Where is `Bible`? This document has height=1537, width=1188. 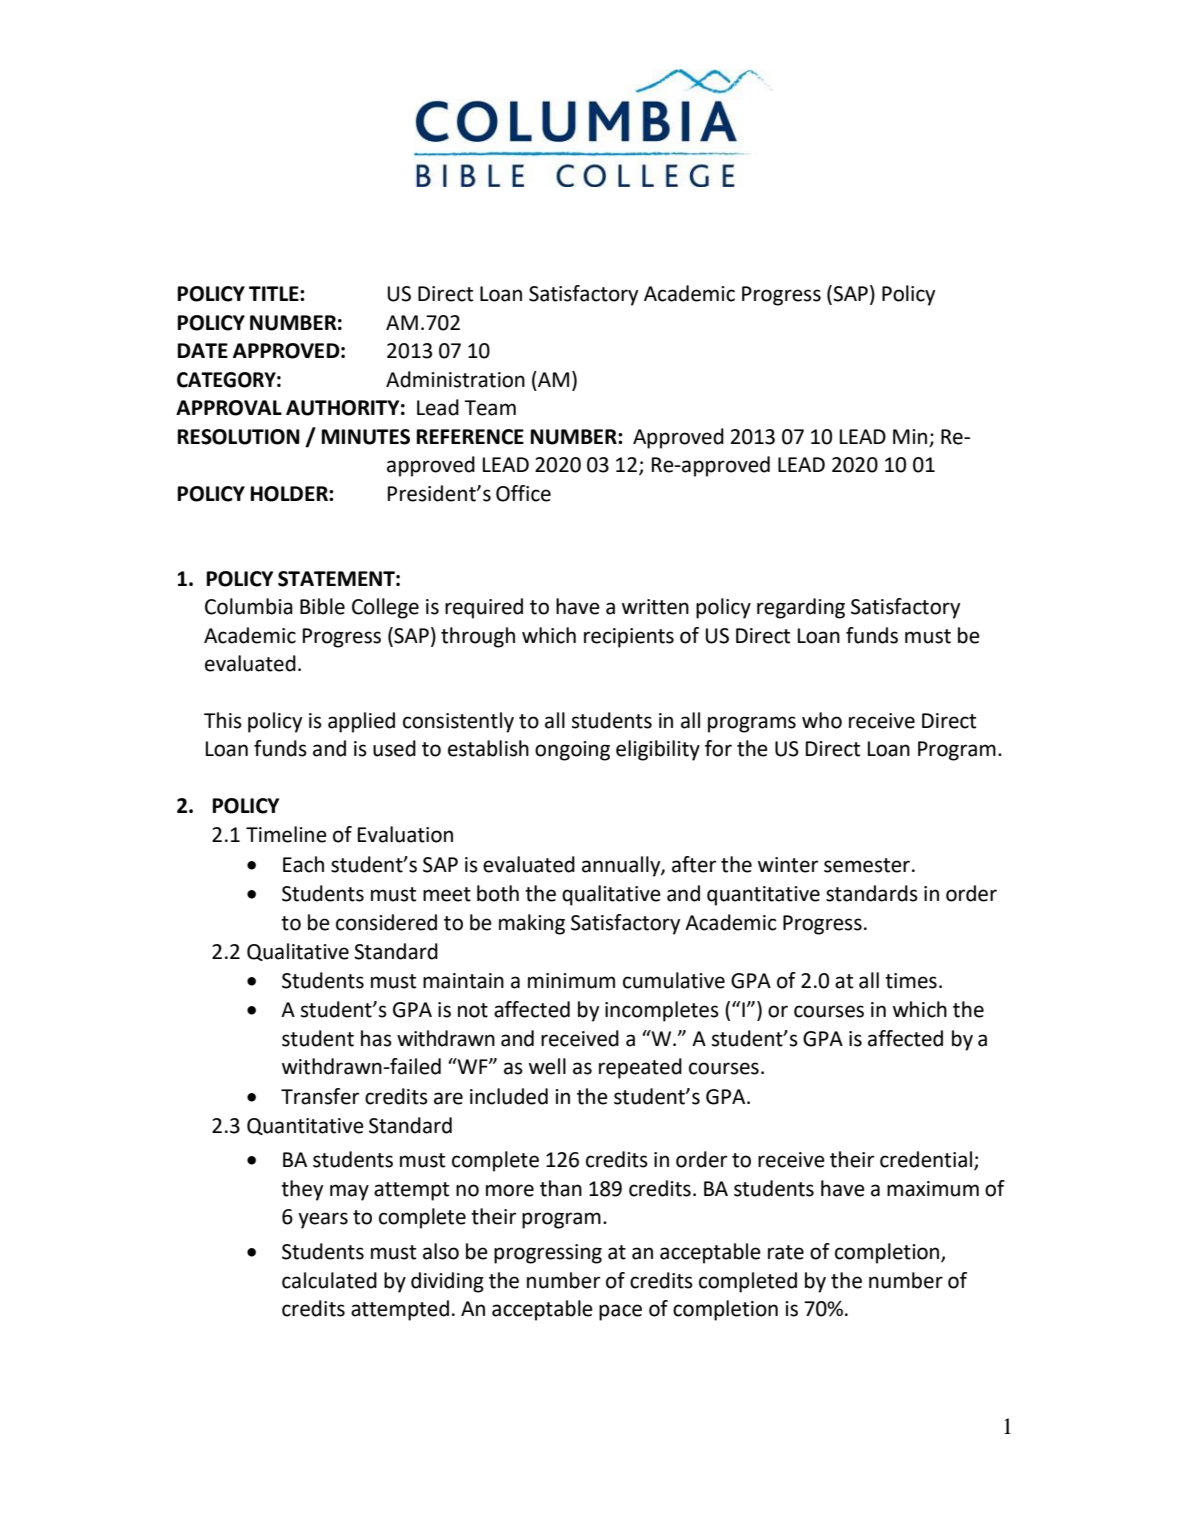 Bible is located at coordinates (322, 606).
